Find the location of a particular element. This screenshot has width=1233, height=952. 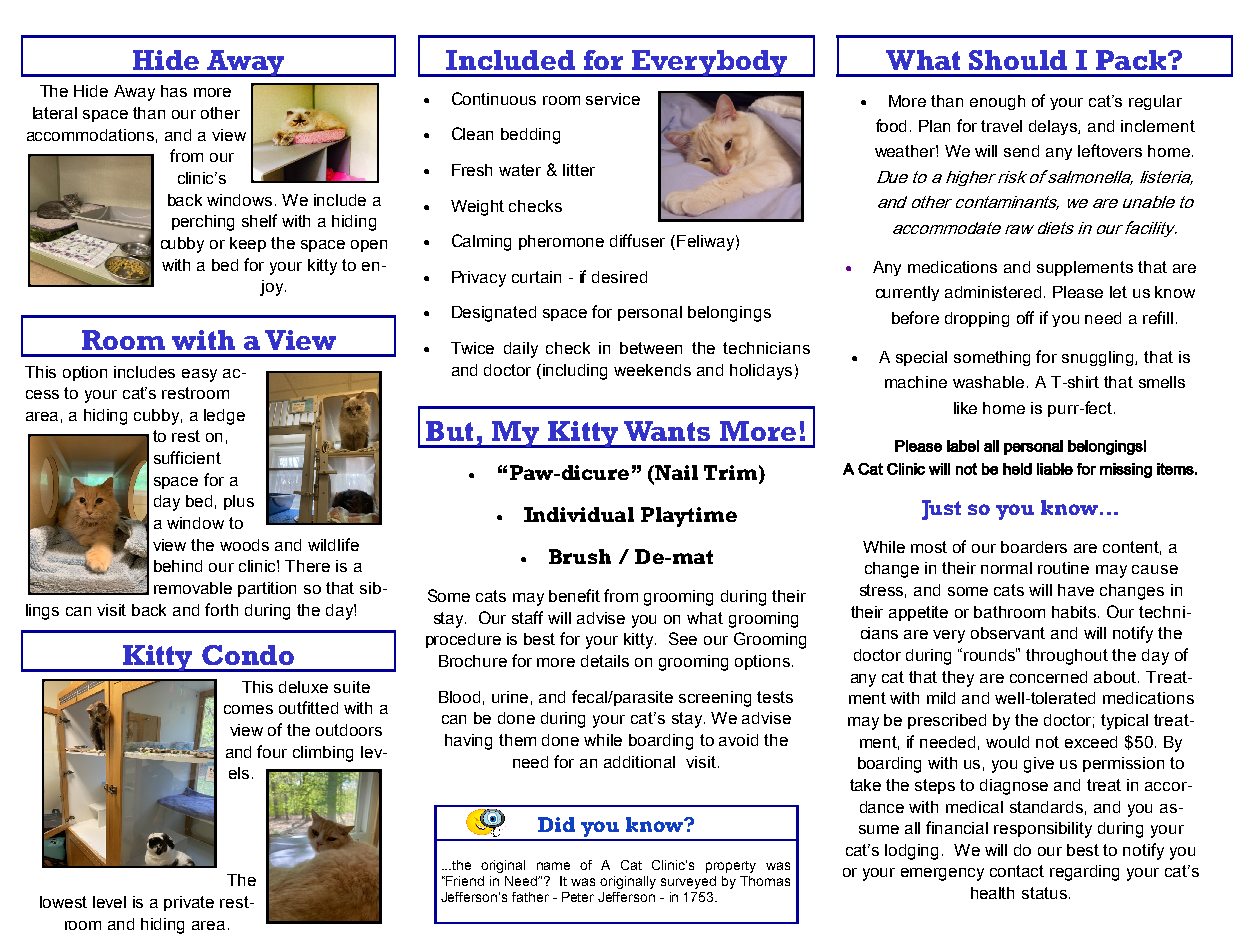

sufficient is located at coordinates (187, 457).
